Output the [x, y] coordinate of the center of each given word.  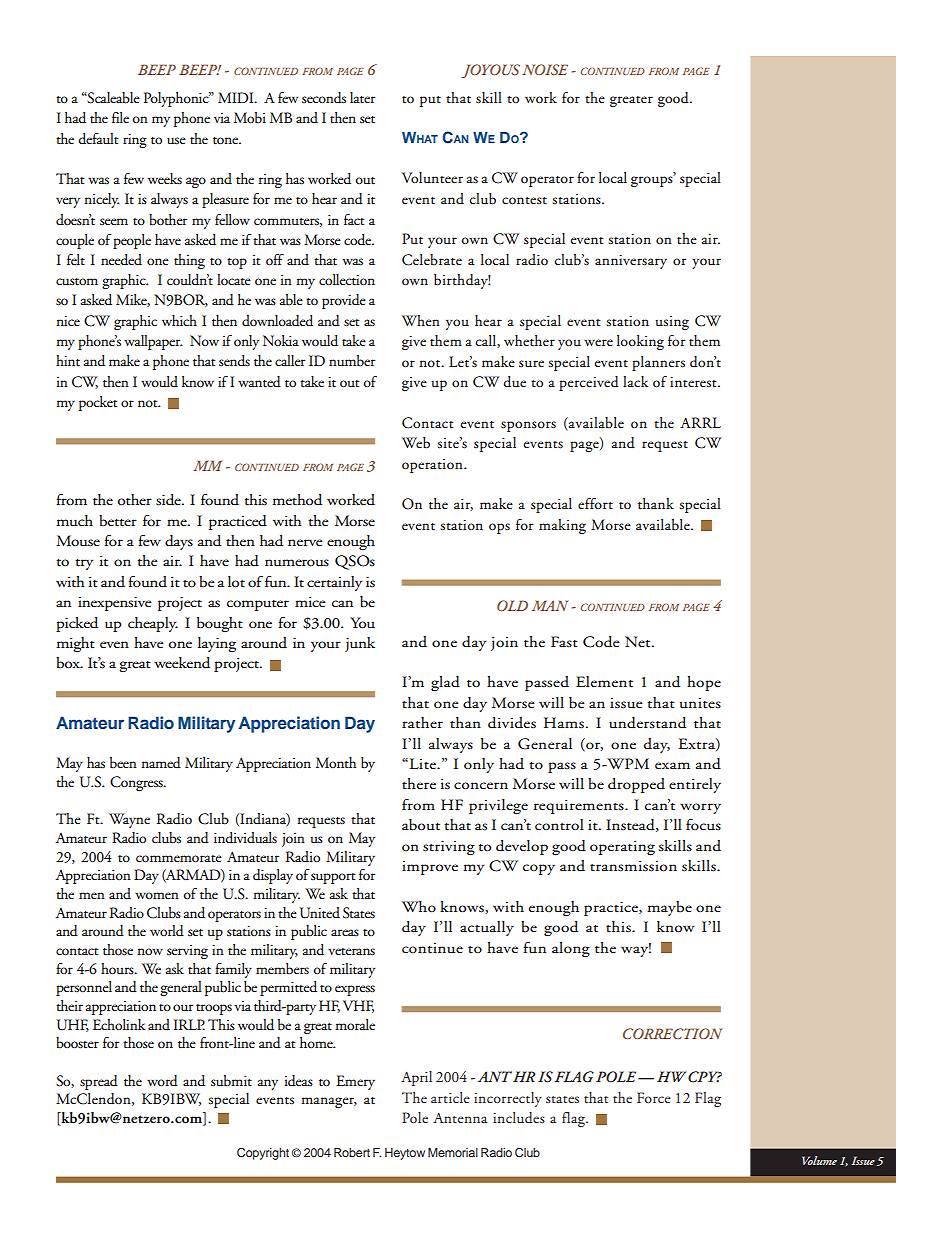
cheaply [153, 624]
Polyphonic [177, 99]
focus [703, 825]
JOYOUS [491, 71]
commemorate [179, 859]
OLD [512, 605]
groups [653, 180]
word [162, 1081]
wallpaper [153, 342]
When [421, 320]
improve [430, 868]
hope [704, 683]
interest [694, 382]
